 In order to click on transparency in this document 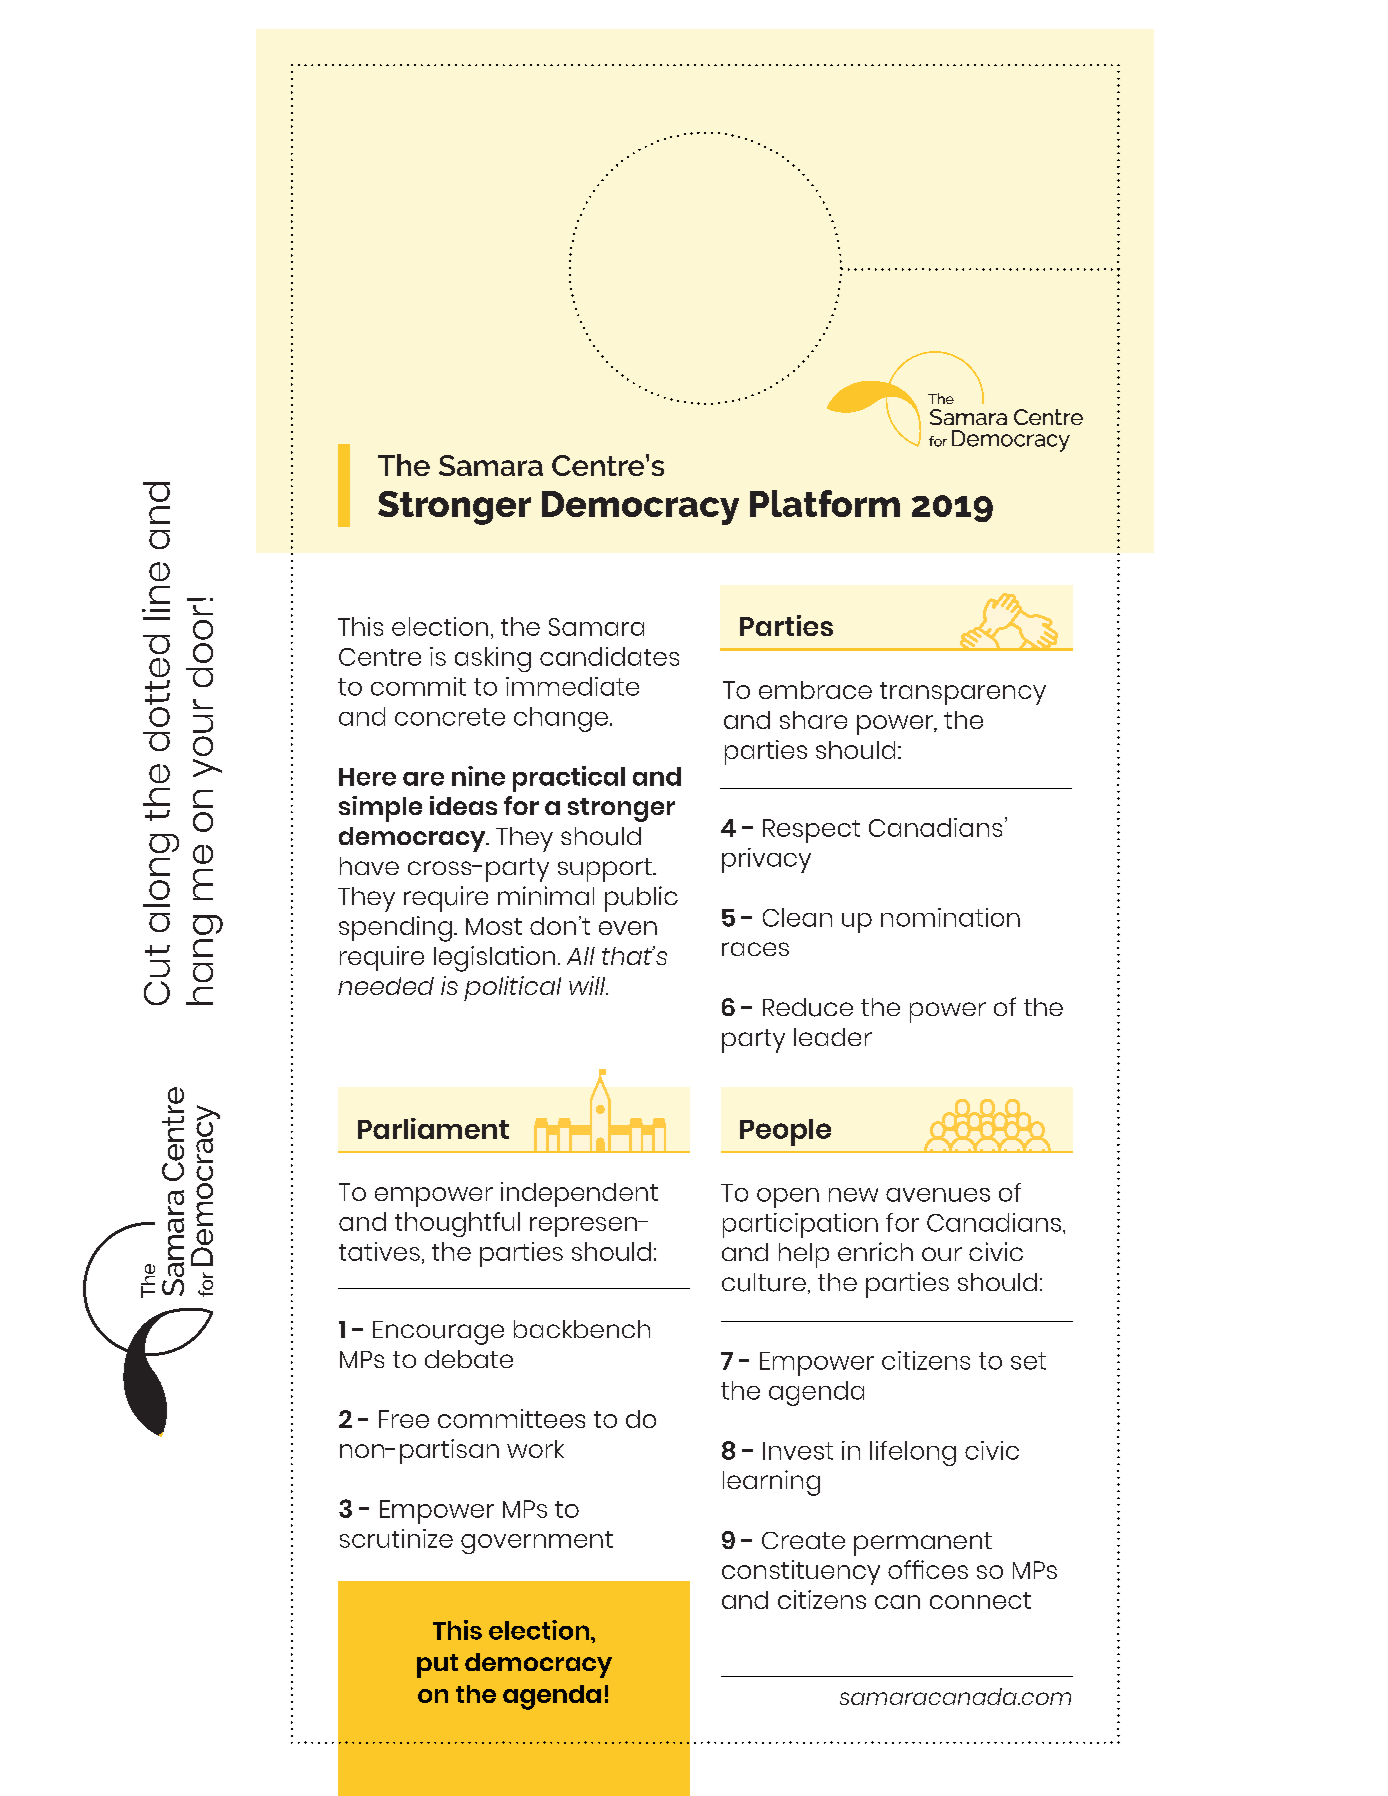, I will do `click(963, 693)`.
